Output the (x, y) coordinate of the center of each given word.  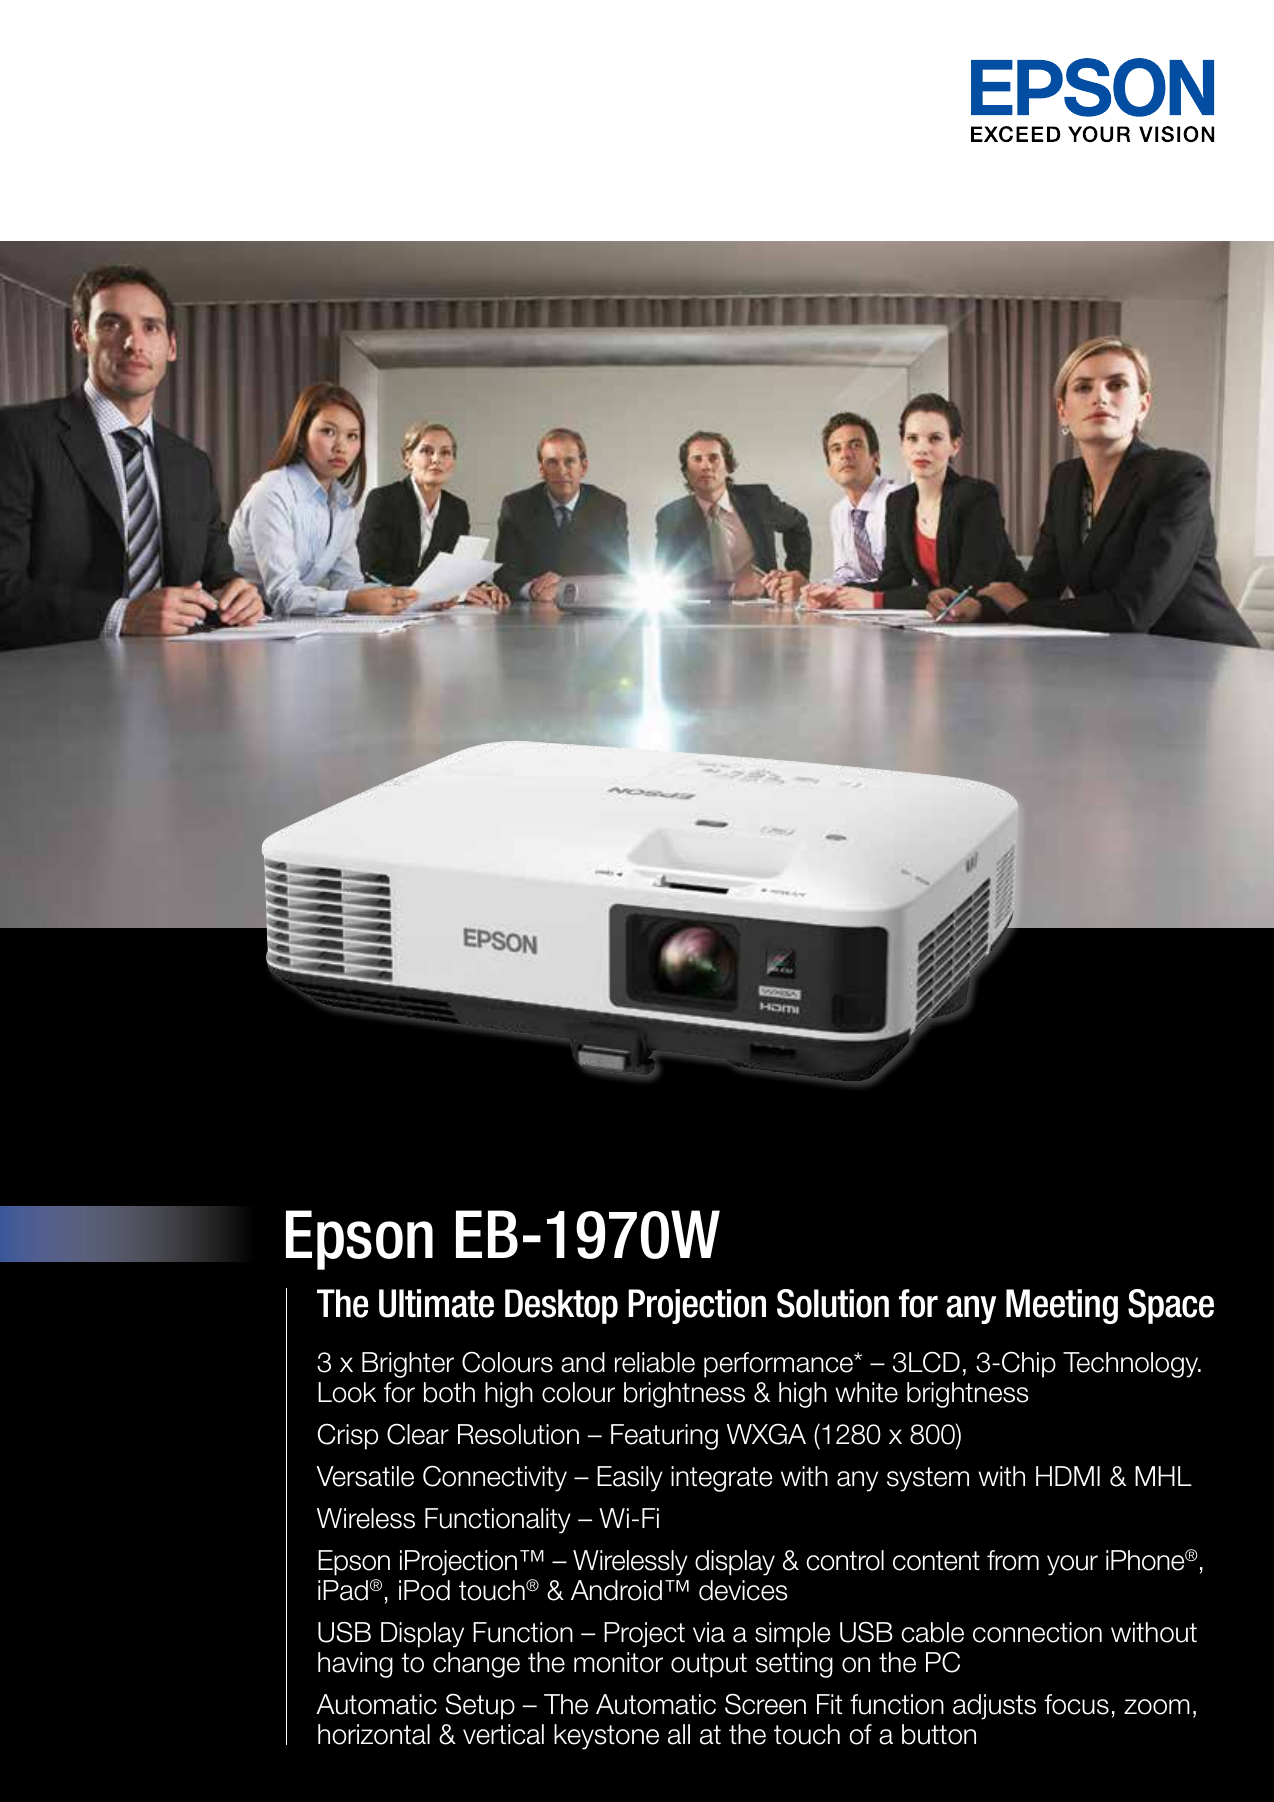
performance (780, 1365)
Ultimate (436, 1303)
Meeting (1062, 1306)
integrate (721, 1479)
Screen (765, 1704)
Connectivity (495, 1478)
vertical (503, 1734)
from (1013, 1560)
